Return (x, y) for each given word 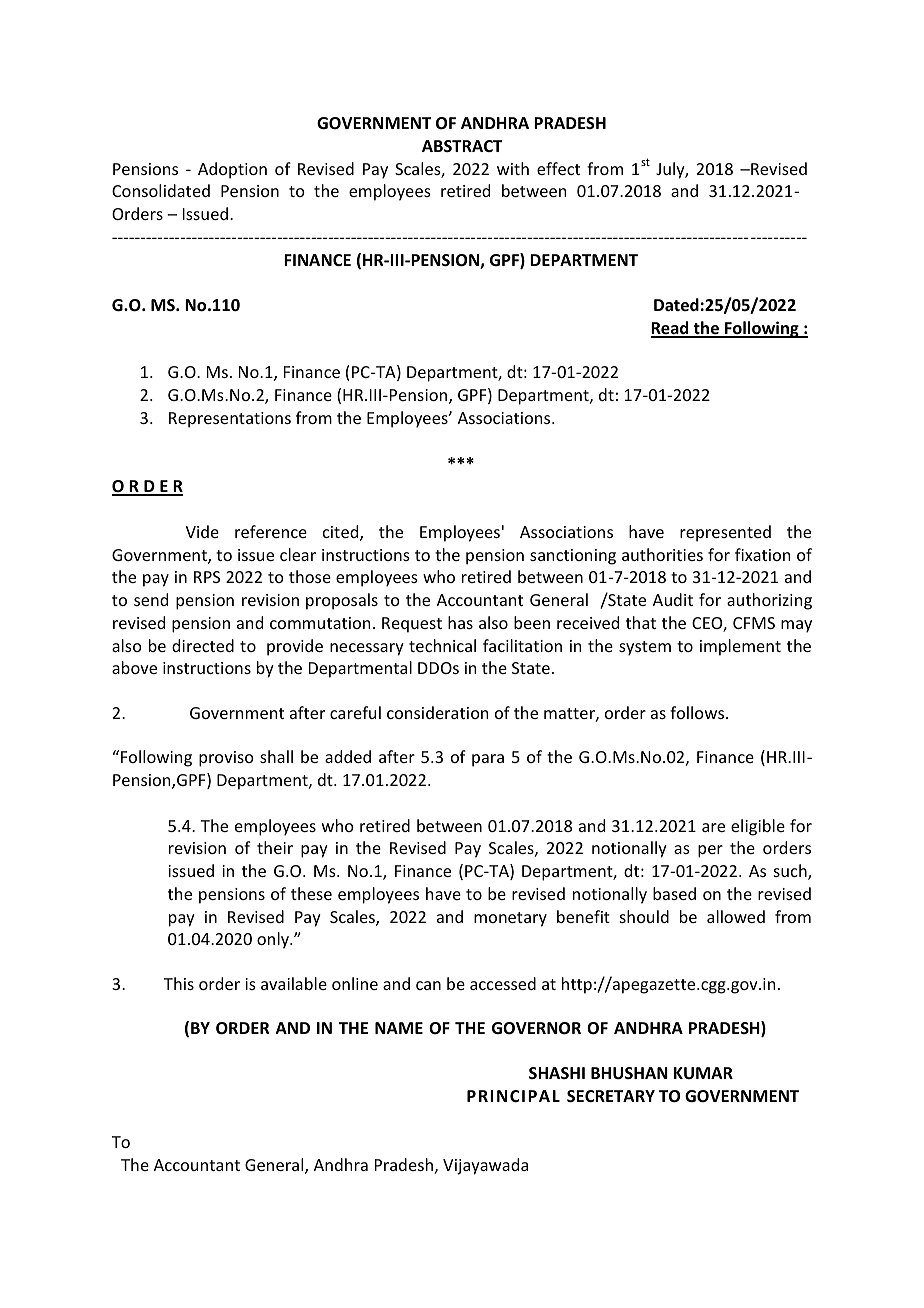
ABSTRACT (462, 146)
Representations (230, 420)
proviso (226, 759)
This (179, 983)
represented (725, 533)
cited (342, 533)
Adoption (232, 170)
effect (558, 168)
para (488, 760)
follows (698, 712)
